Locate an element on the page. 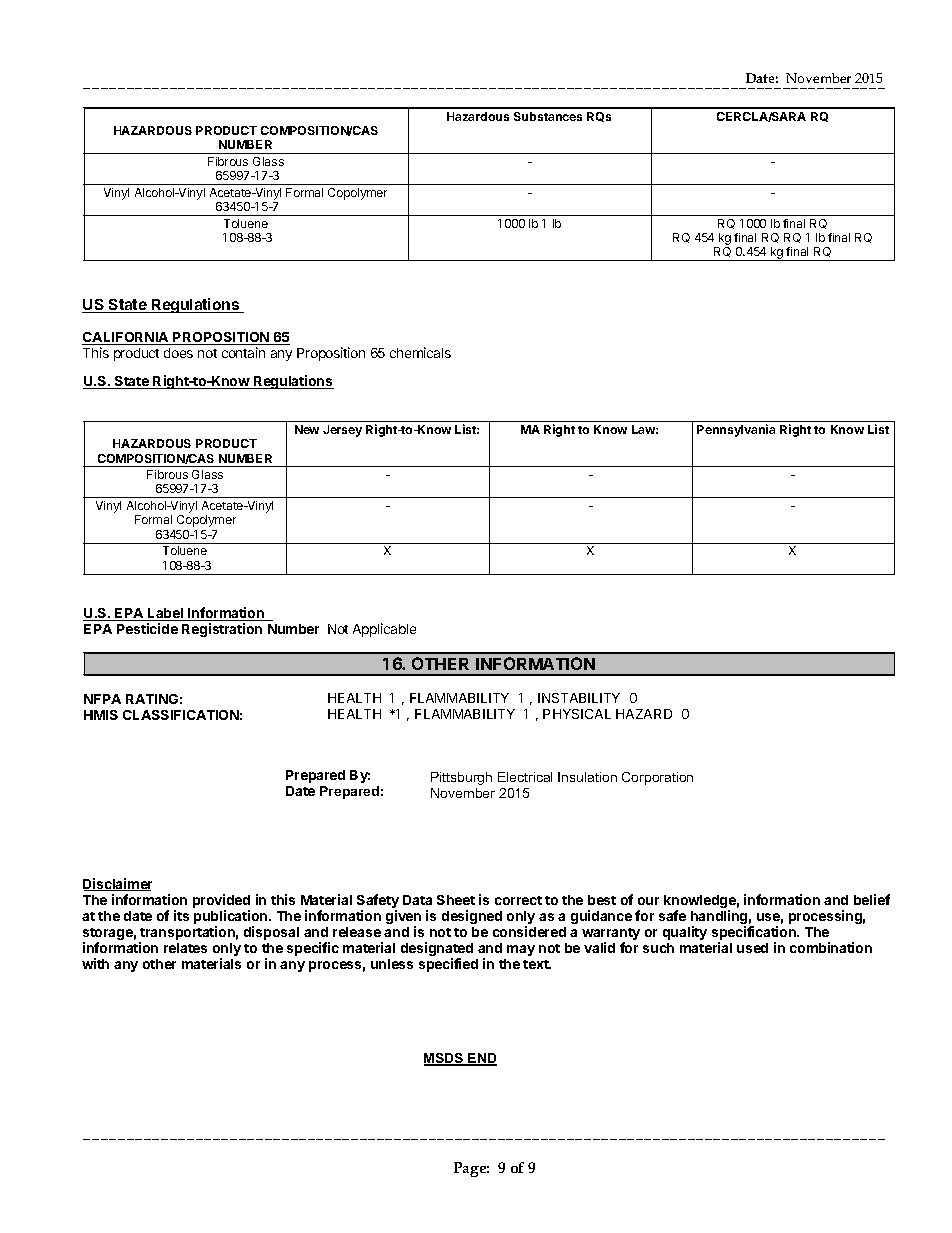  does is located at coordinates (178, 353).
